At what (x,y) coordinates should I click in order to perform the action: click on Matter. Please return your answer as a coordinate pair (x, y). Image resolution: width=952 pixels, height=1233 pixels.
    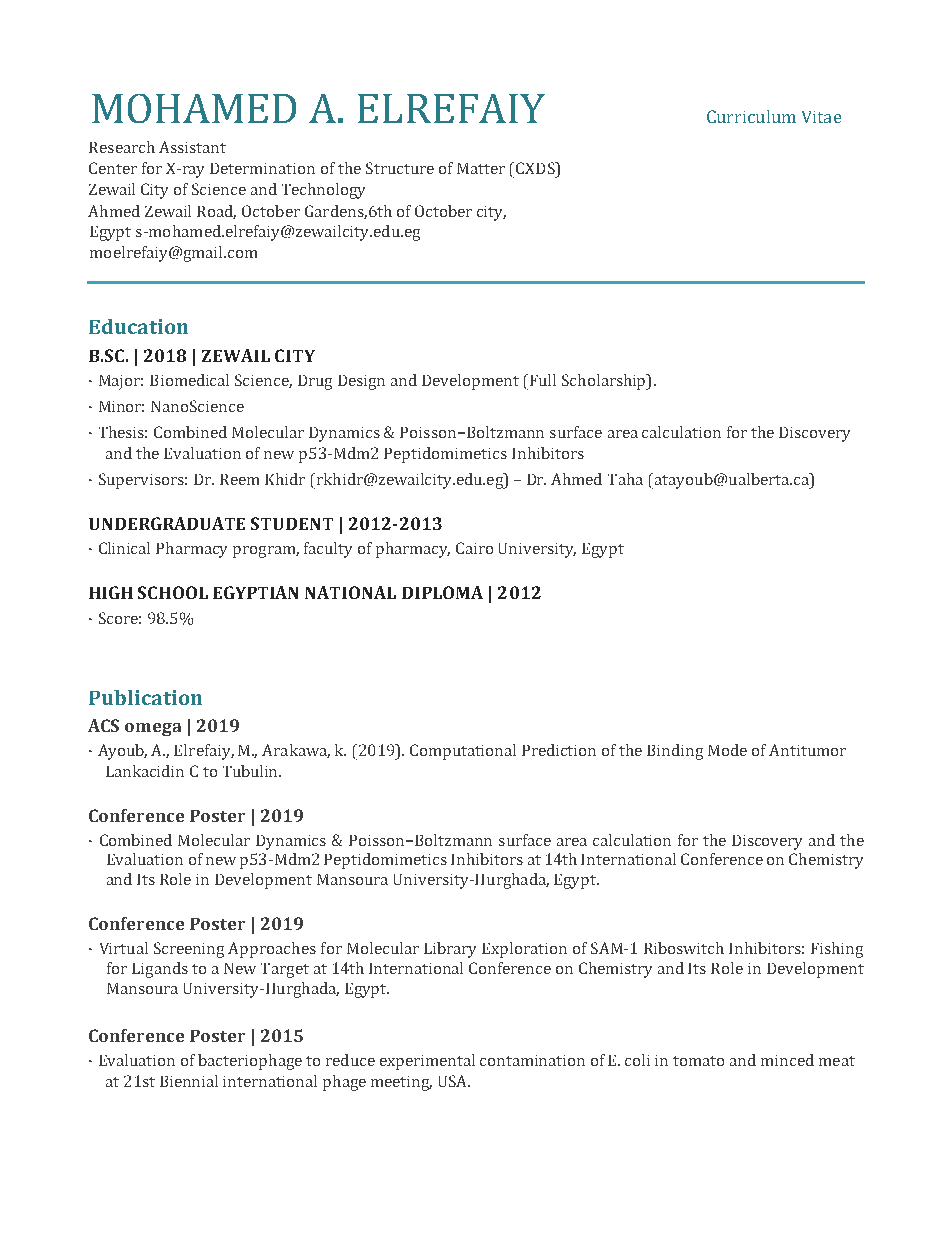
    Looking at the image, I should click on (481, 168).
